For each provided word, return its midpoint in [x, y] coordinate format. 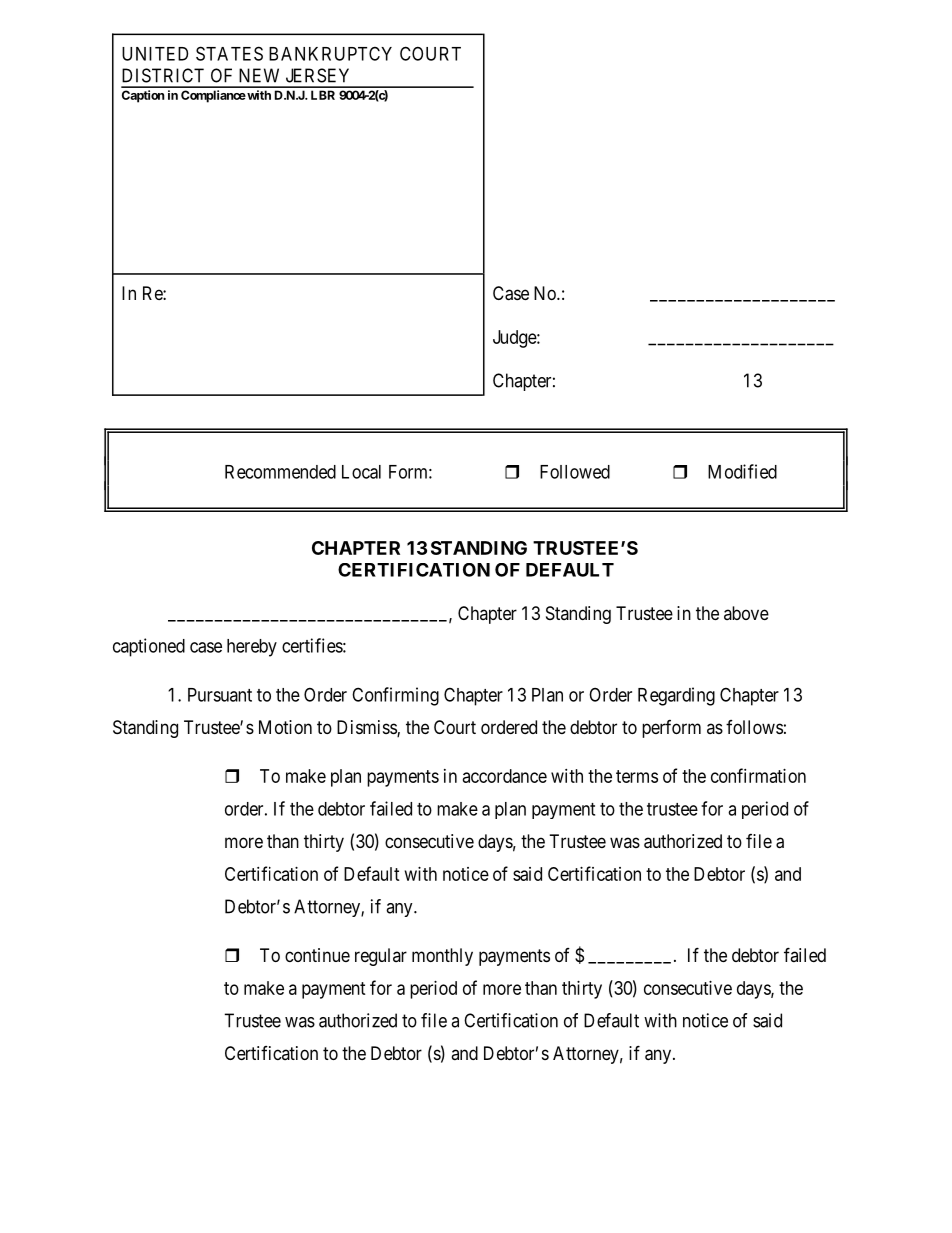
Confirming [395, 696]
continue [317, 955]
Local [361, 472]
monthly [442, 957]
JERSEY [317, 75]
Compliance [213, 96]
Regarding [676, 696]
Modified [742, 471]
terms [637, 776]
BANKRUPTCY [330, 53]
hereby [252, 648]
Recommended [280, 472]
